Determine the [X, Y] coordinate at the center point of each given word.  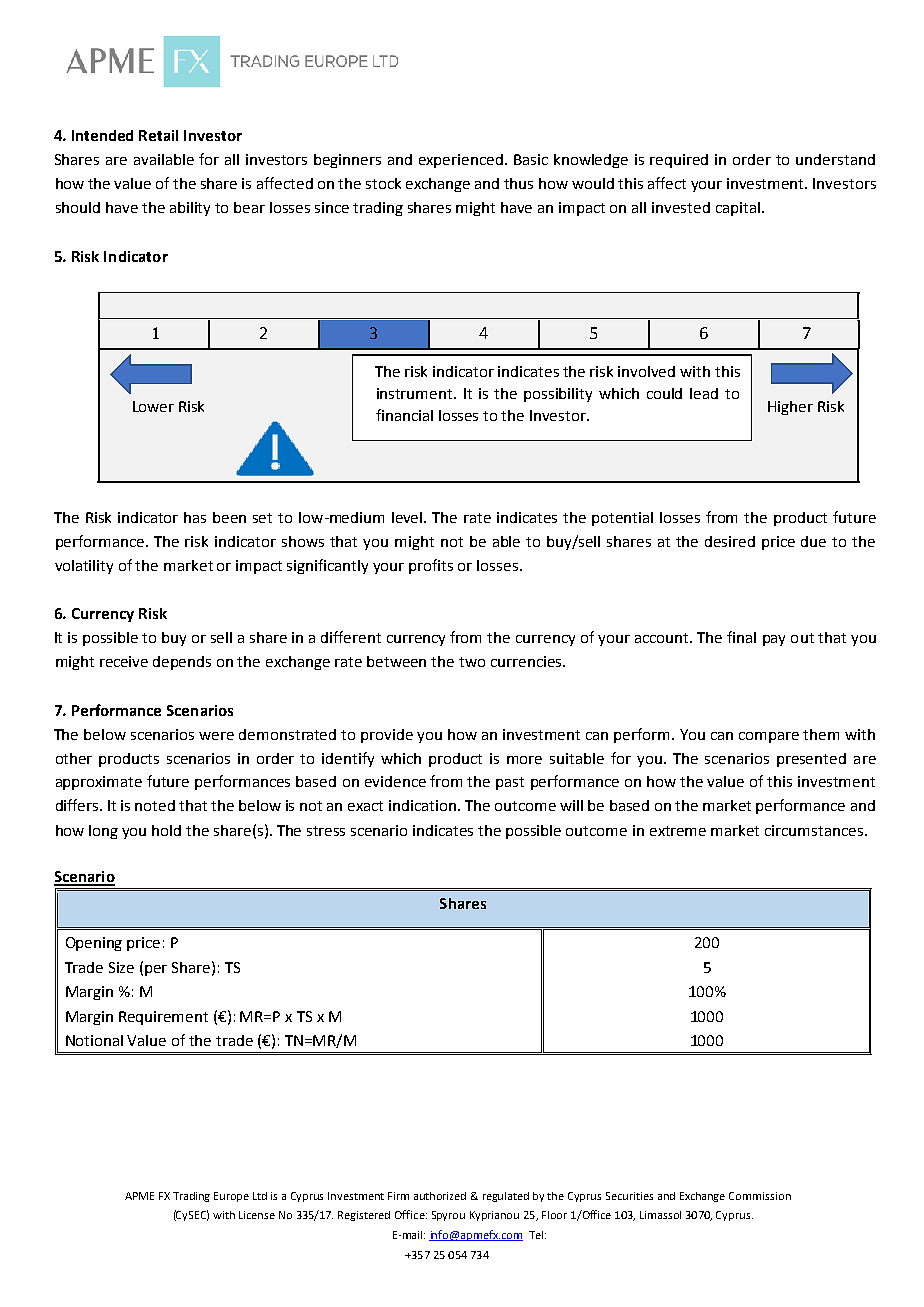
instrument [416, 393]
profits [431, 566]
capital [738, 209]
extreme [678, 831]
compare [769, 737]
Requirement [163, 1018]
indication [424, 805]
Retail [158, 135]
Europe [231, 1197]
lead [704, 393]
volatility [84, 567]
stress [326, 831]
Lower [153, 406]
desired [730, 541]
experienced [461, 161]
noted [155, 805]
